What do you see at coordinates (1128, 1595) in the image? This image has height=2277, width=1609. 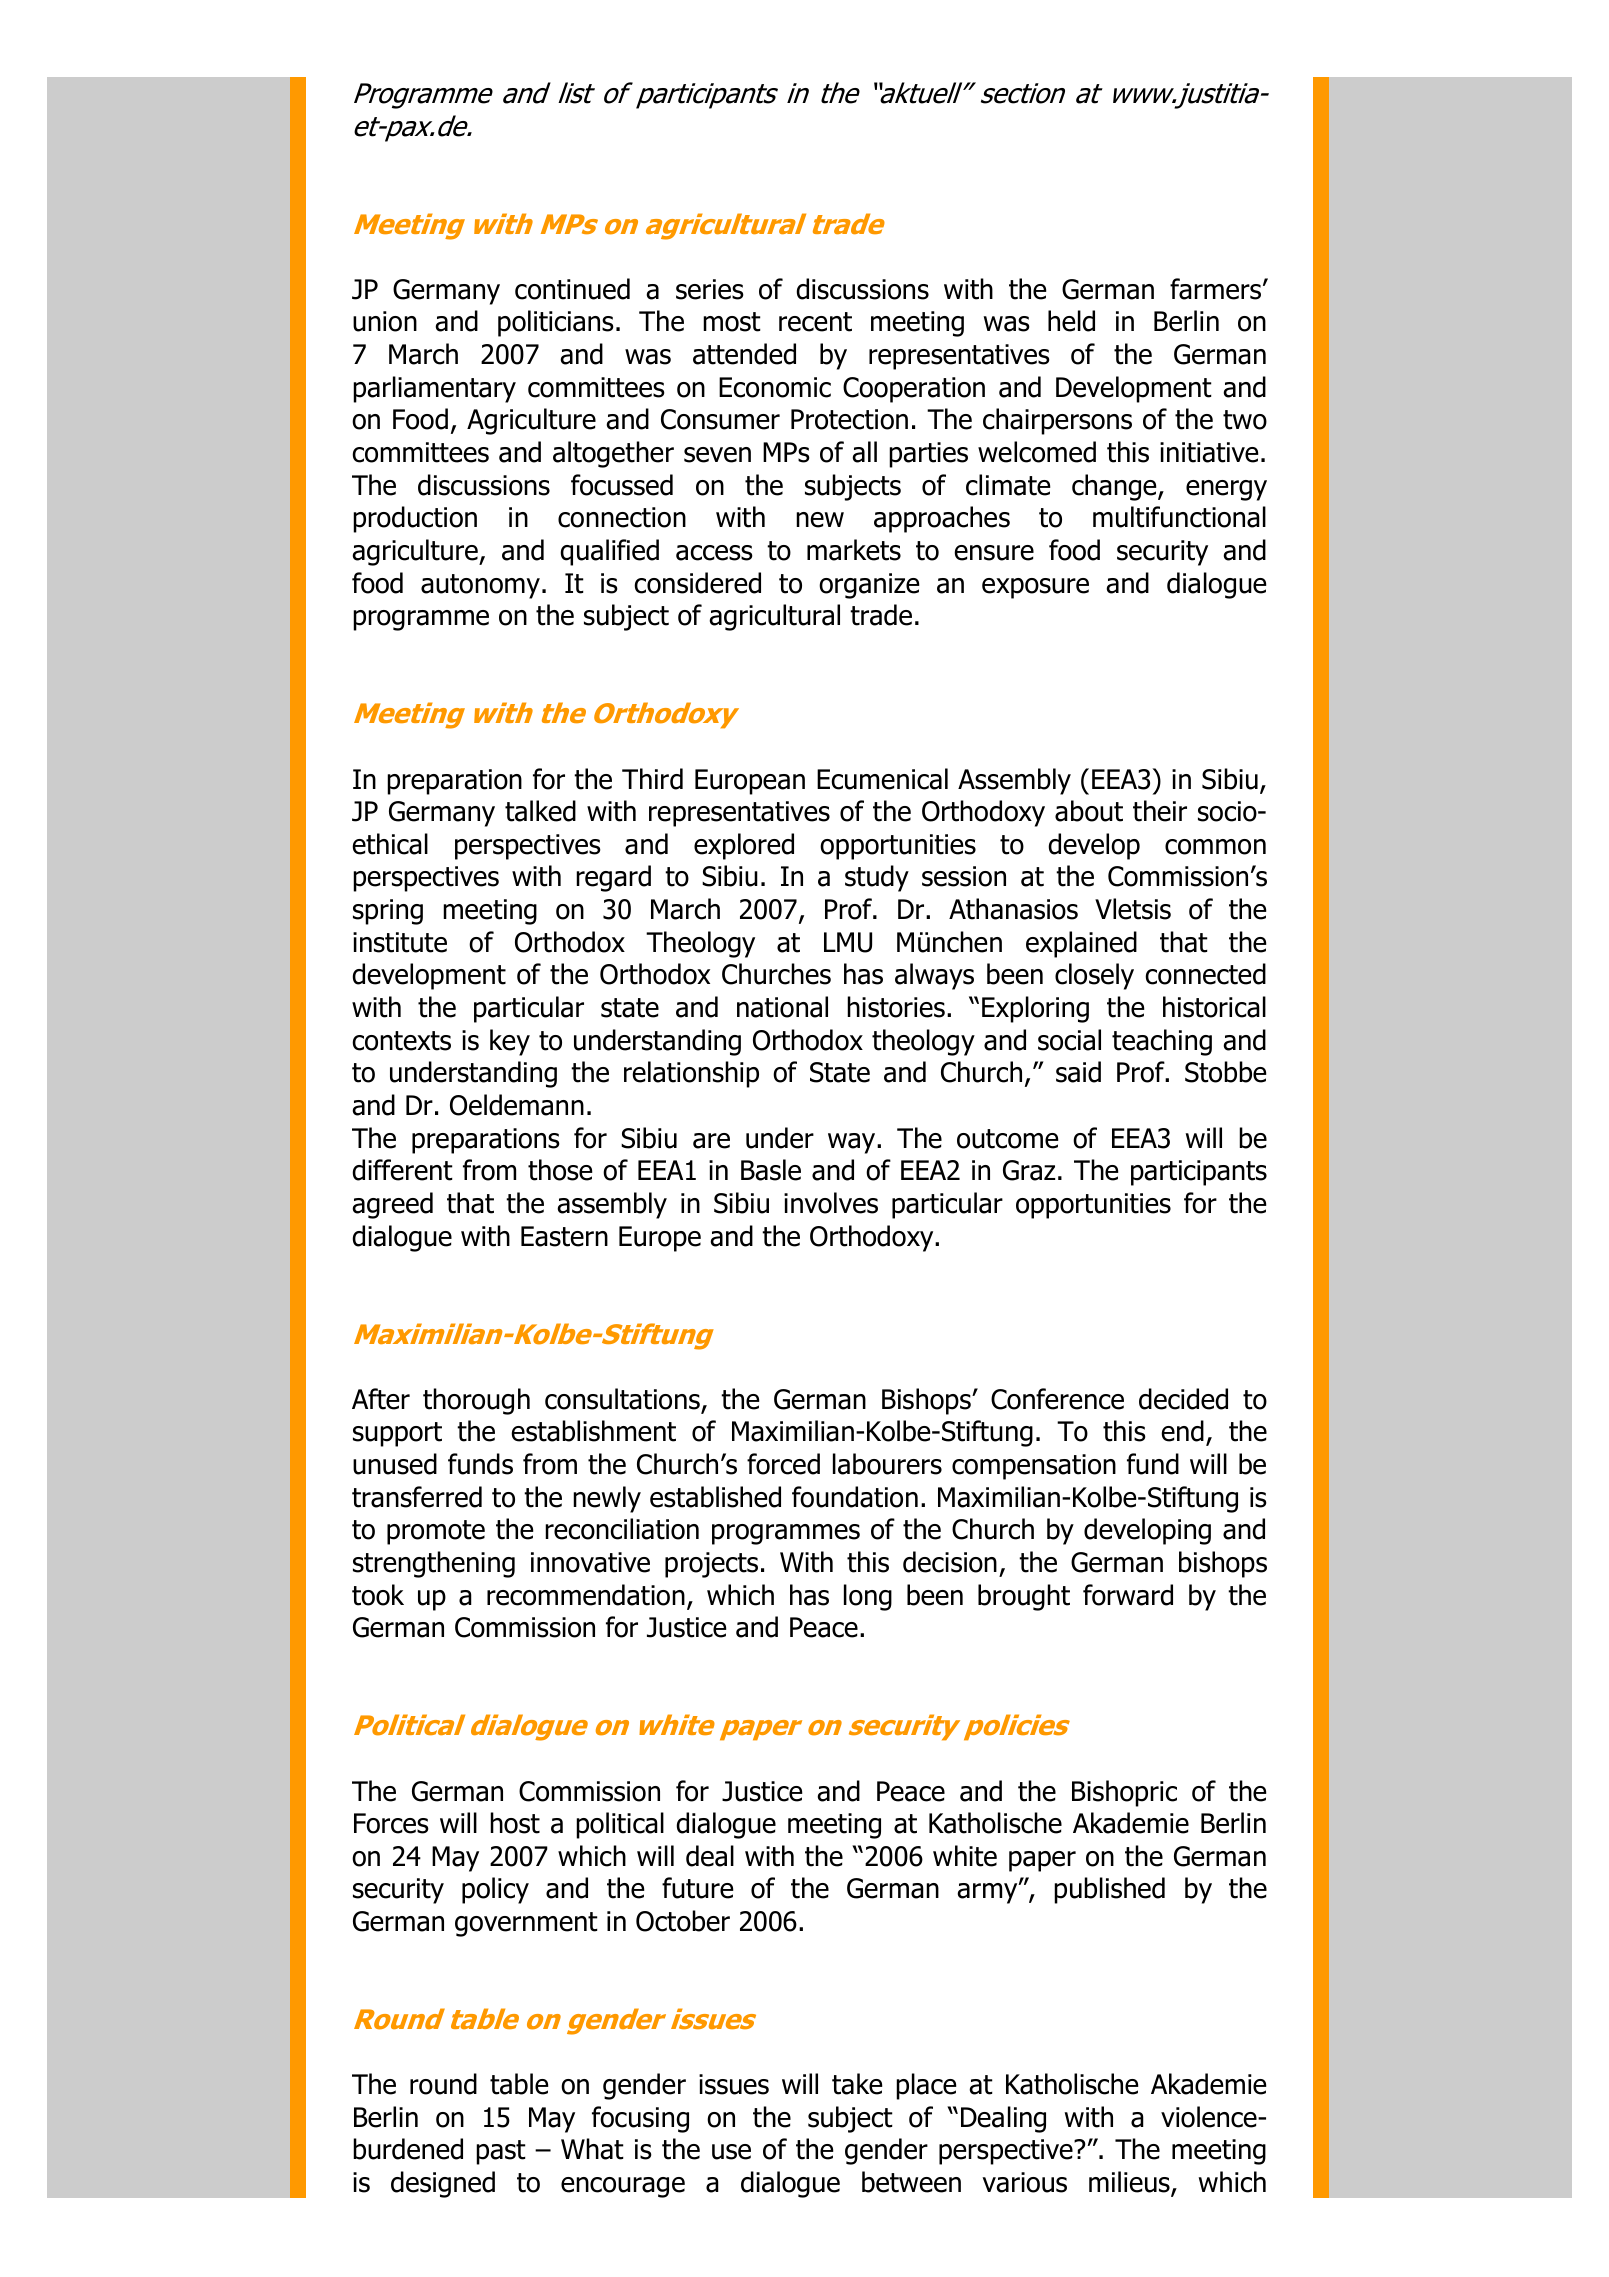 I see `forward` at bounding box center [1128, 1595].
